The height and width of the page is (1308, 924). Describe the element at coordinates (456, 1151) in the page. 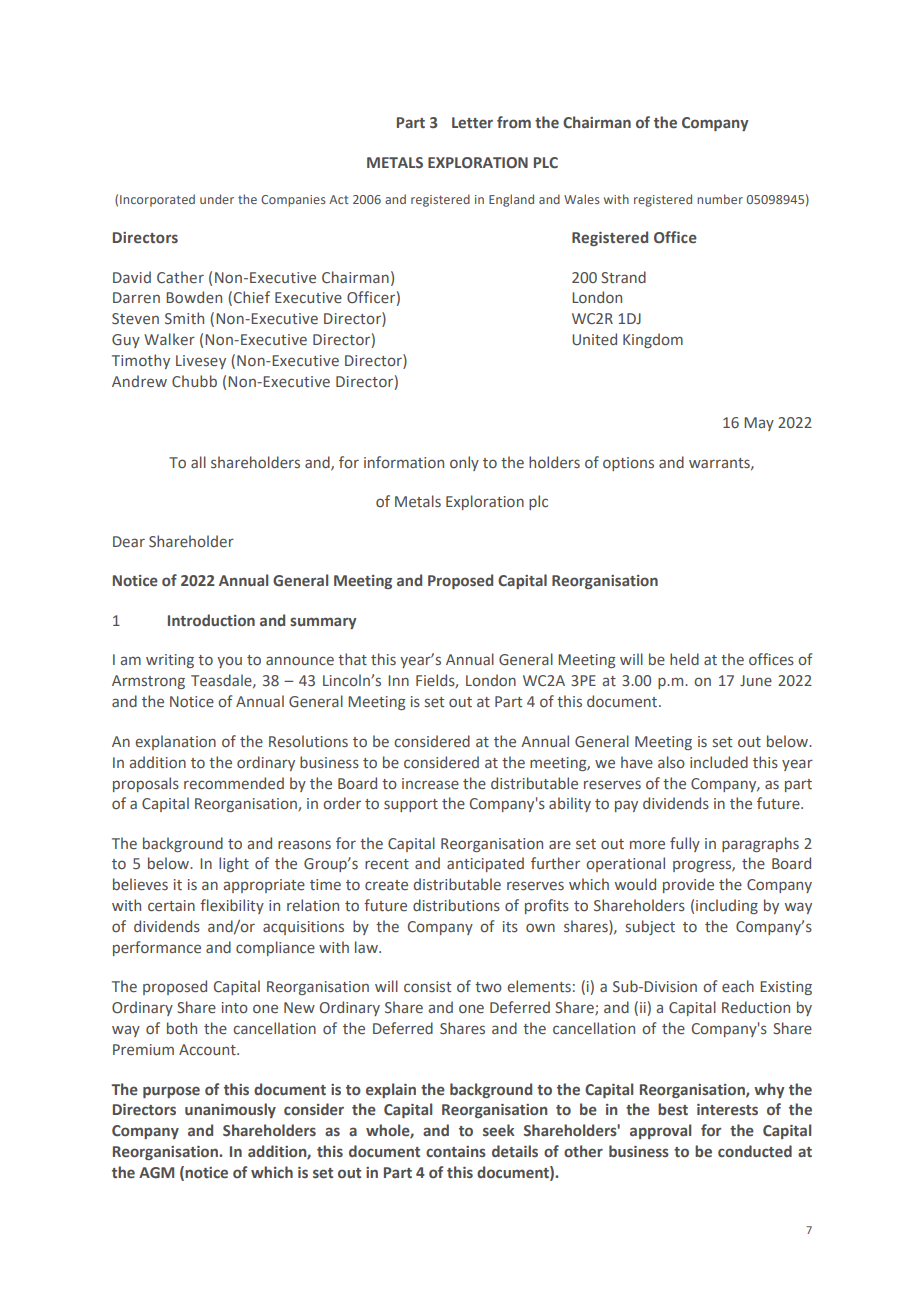

I see `contains` at that location.
